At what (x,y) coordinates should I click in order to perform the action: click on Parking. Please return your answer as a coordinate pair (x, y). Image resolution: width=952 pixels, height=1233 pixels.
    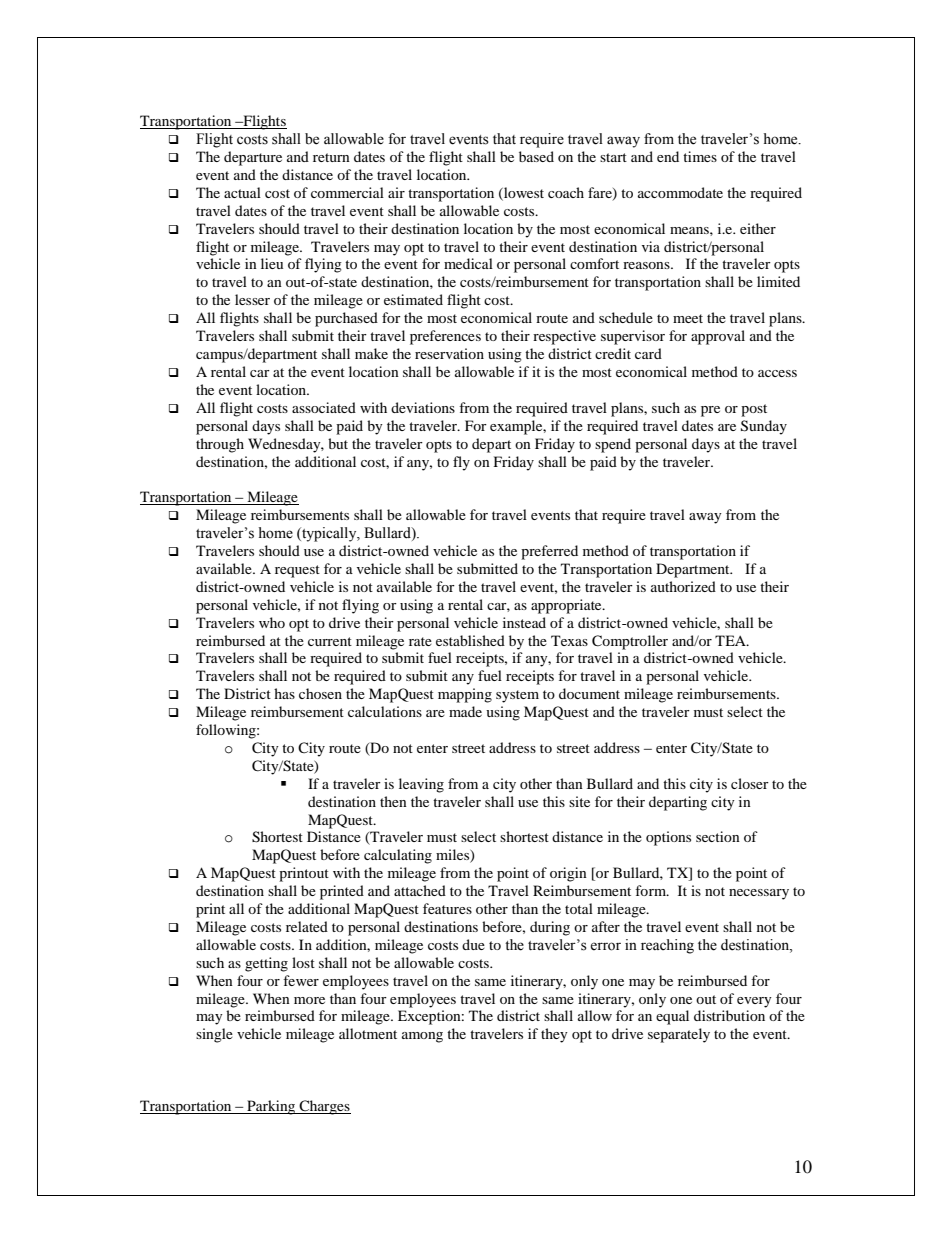
    Looking at the image, I should click on (271, 1107).
